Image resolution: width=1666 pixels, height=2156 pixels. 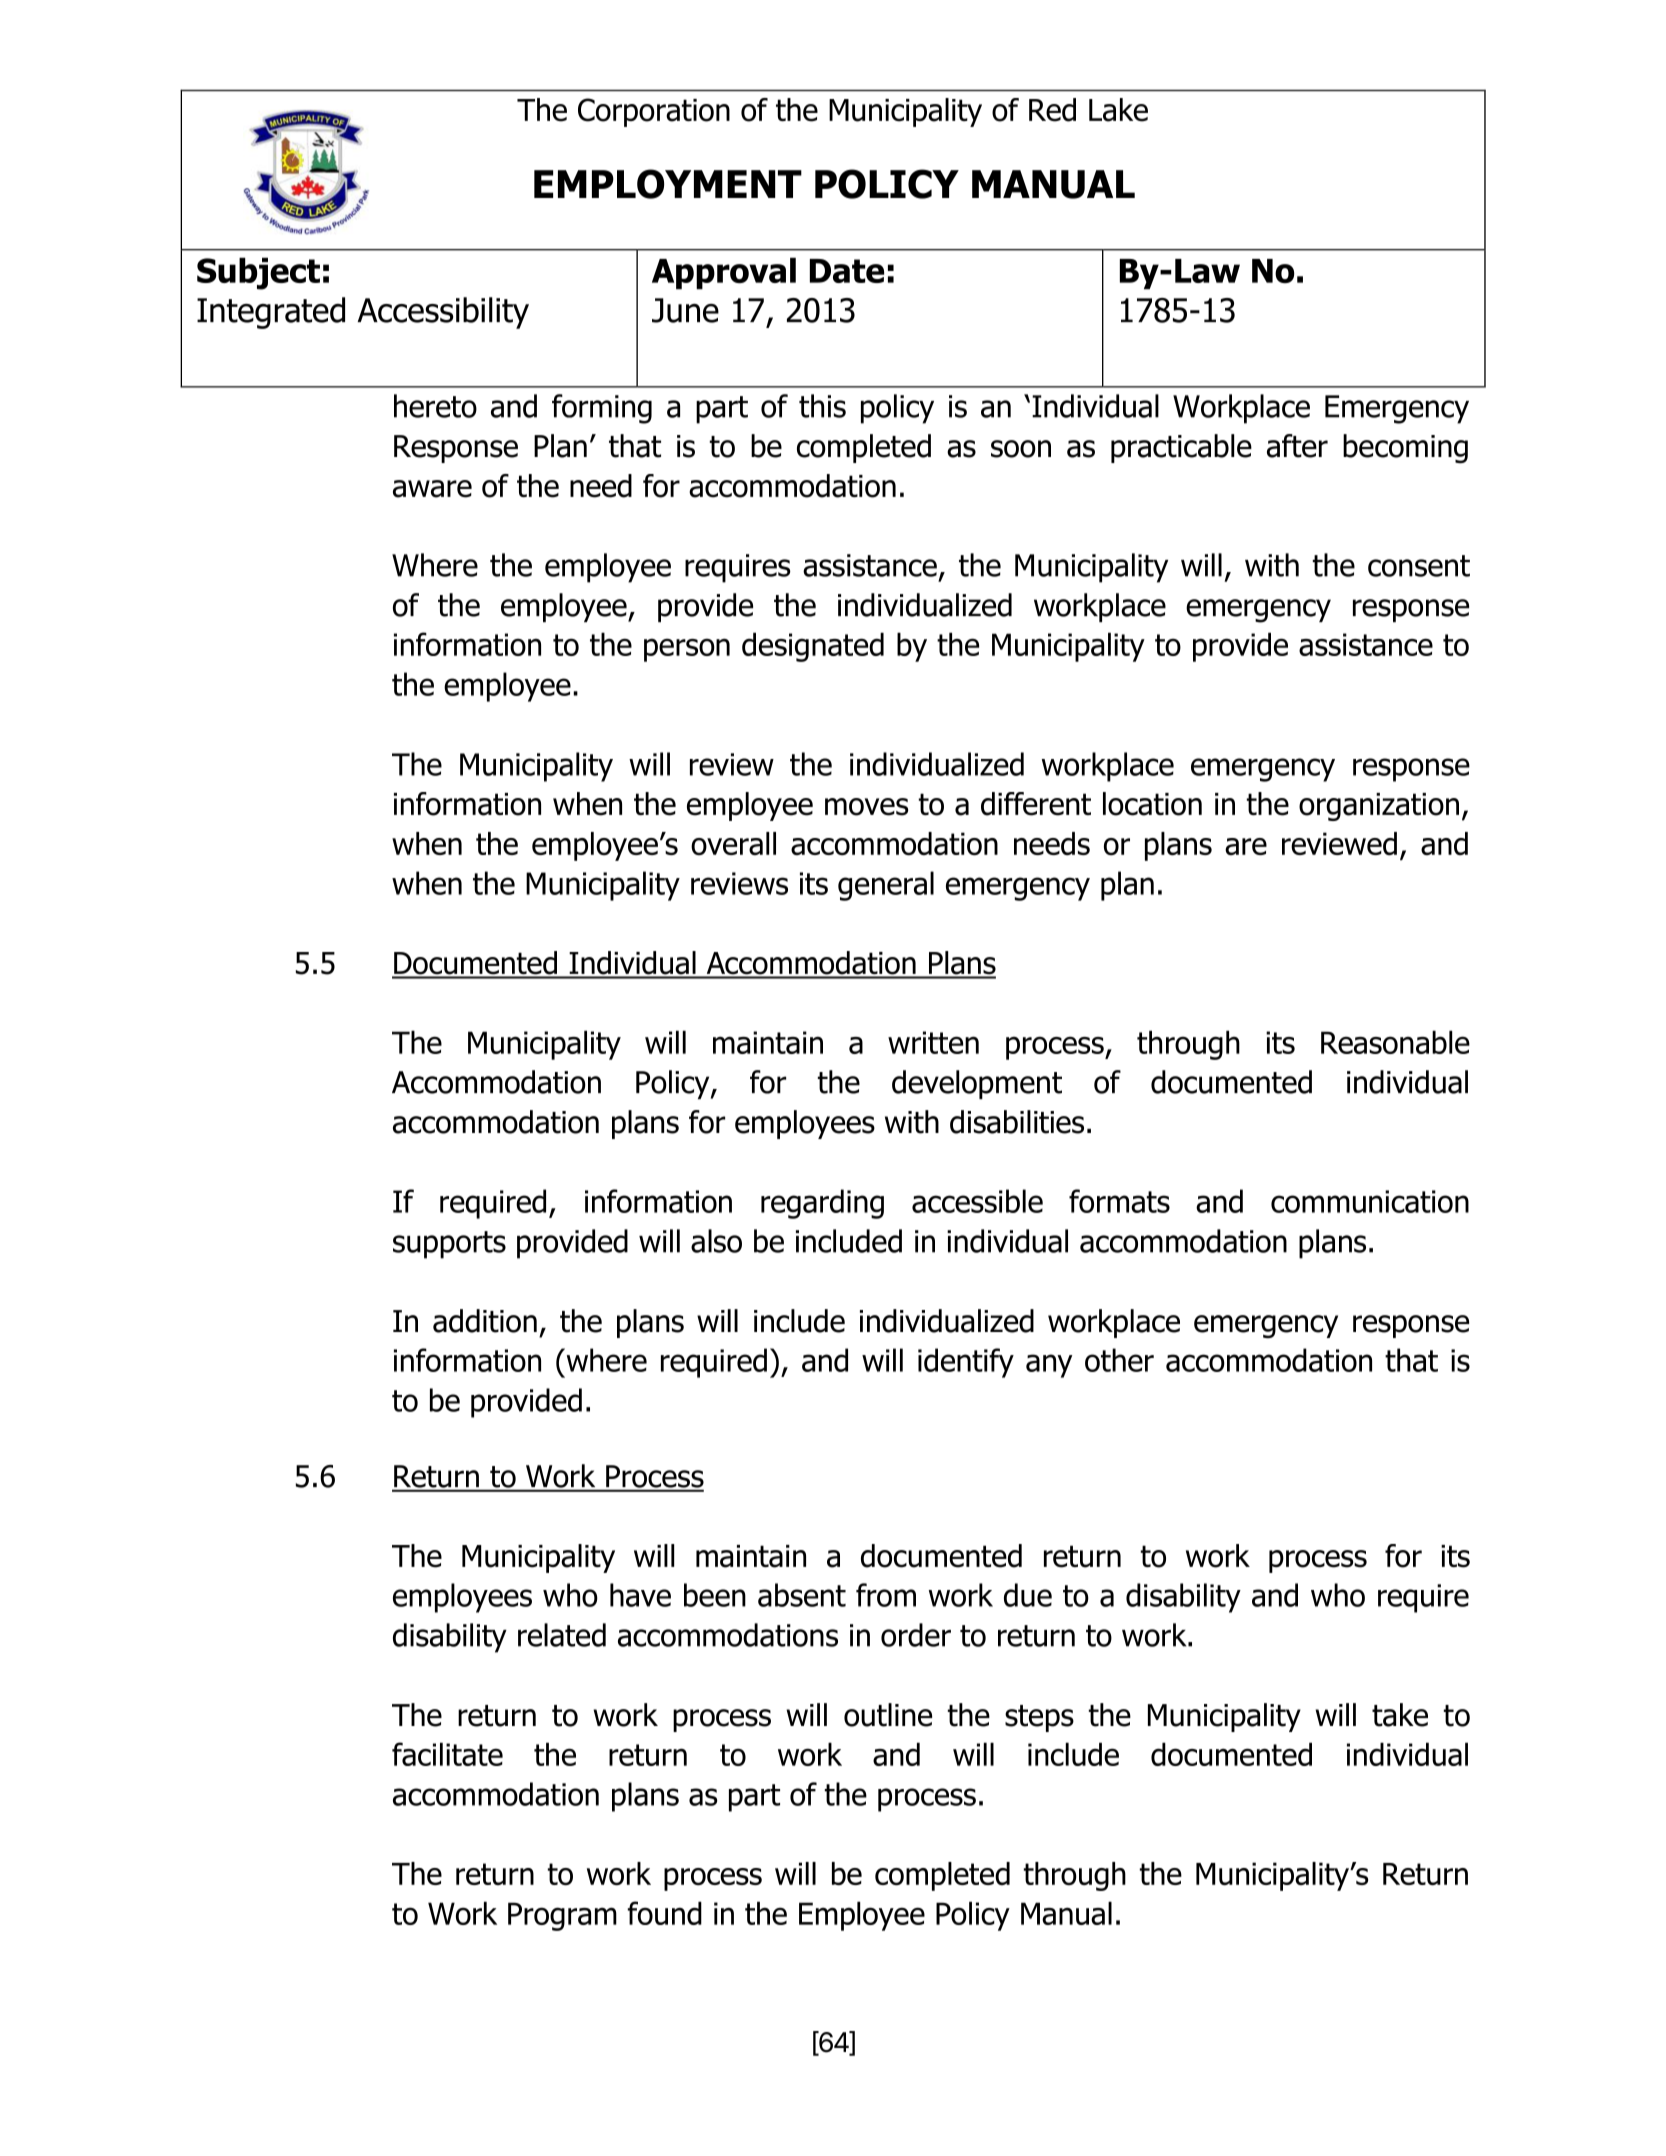 I want to click on facilitate, so click(x=447, y=1754).
